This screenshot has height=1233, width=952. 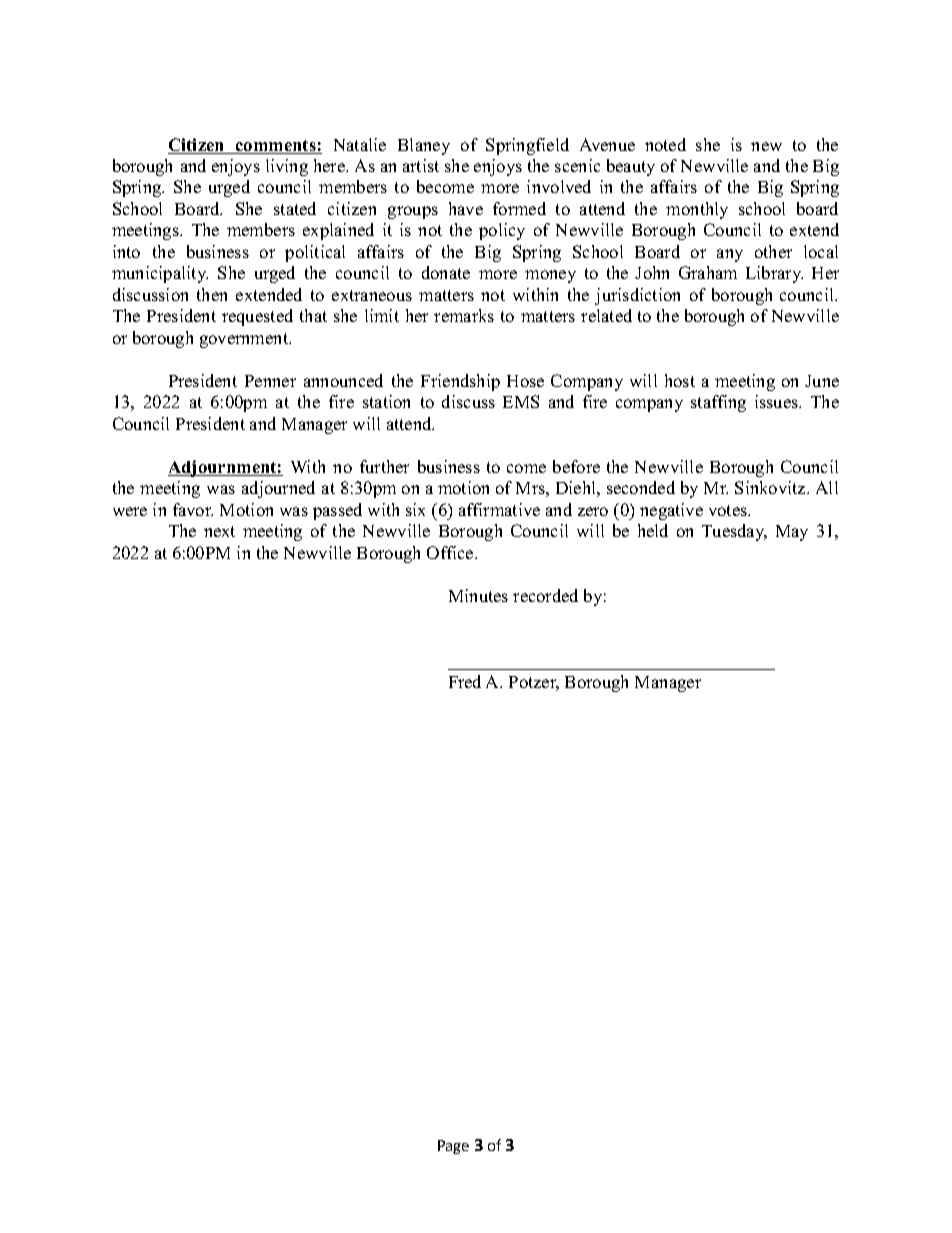 What do you see at coordinates (219, 531) in the screenshot?
I see `next` at bounding box center [219, 531].
